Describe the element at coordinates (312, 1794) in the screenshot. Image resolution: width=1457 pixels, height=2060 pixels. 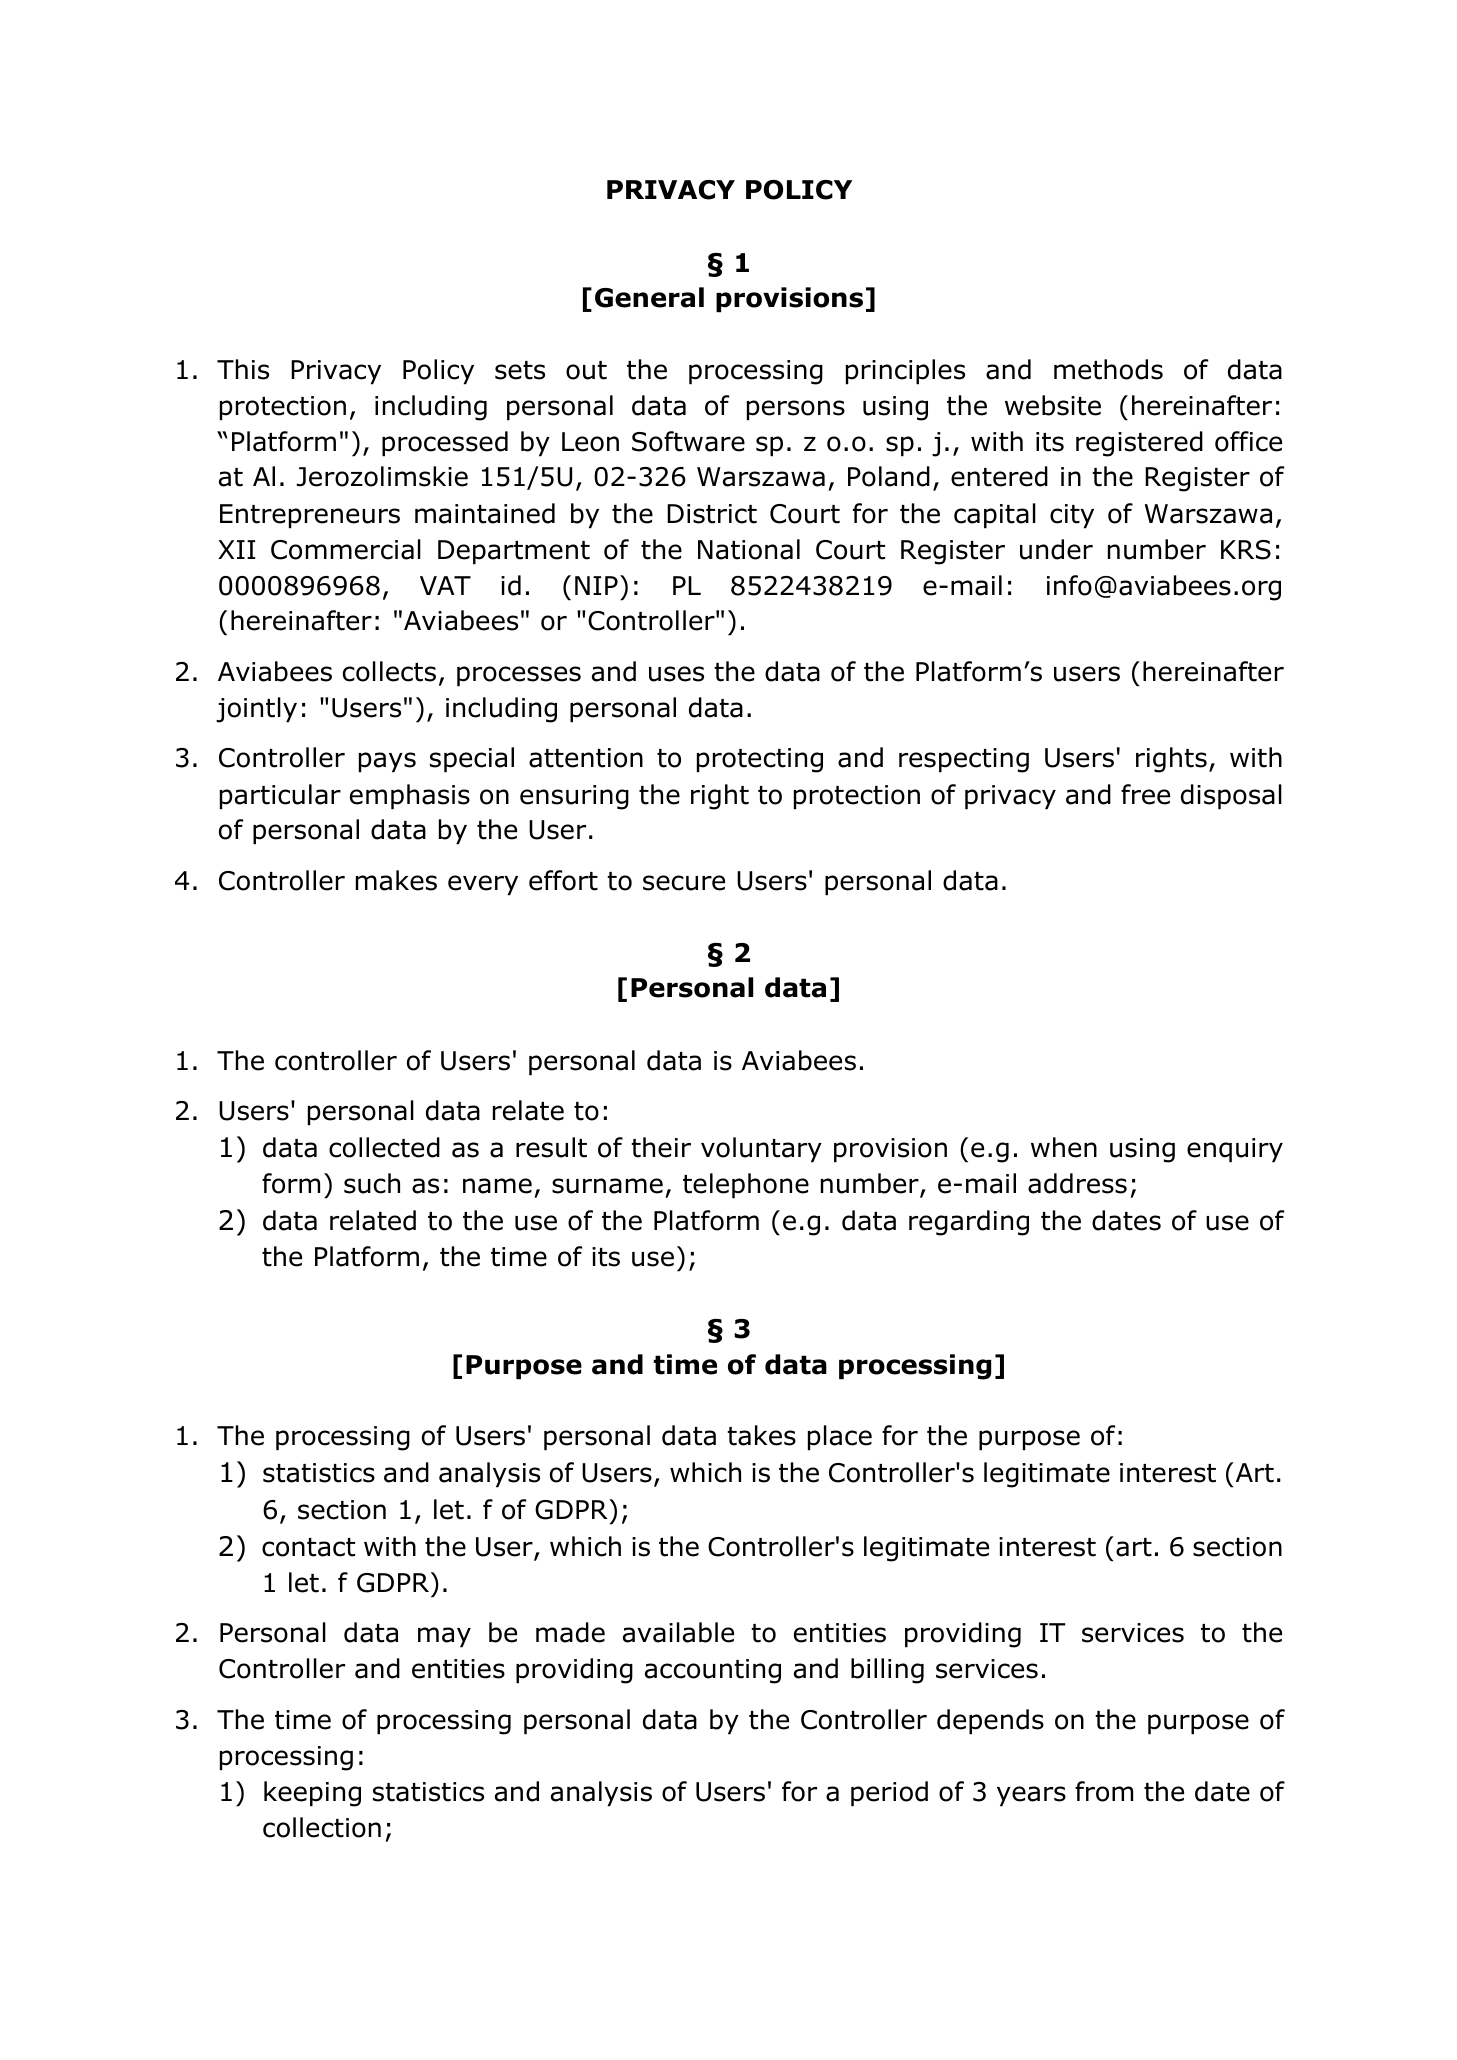
I see `keeping` at that location.
